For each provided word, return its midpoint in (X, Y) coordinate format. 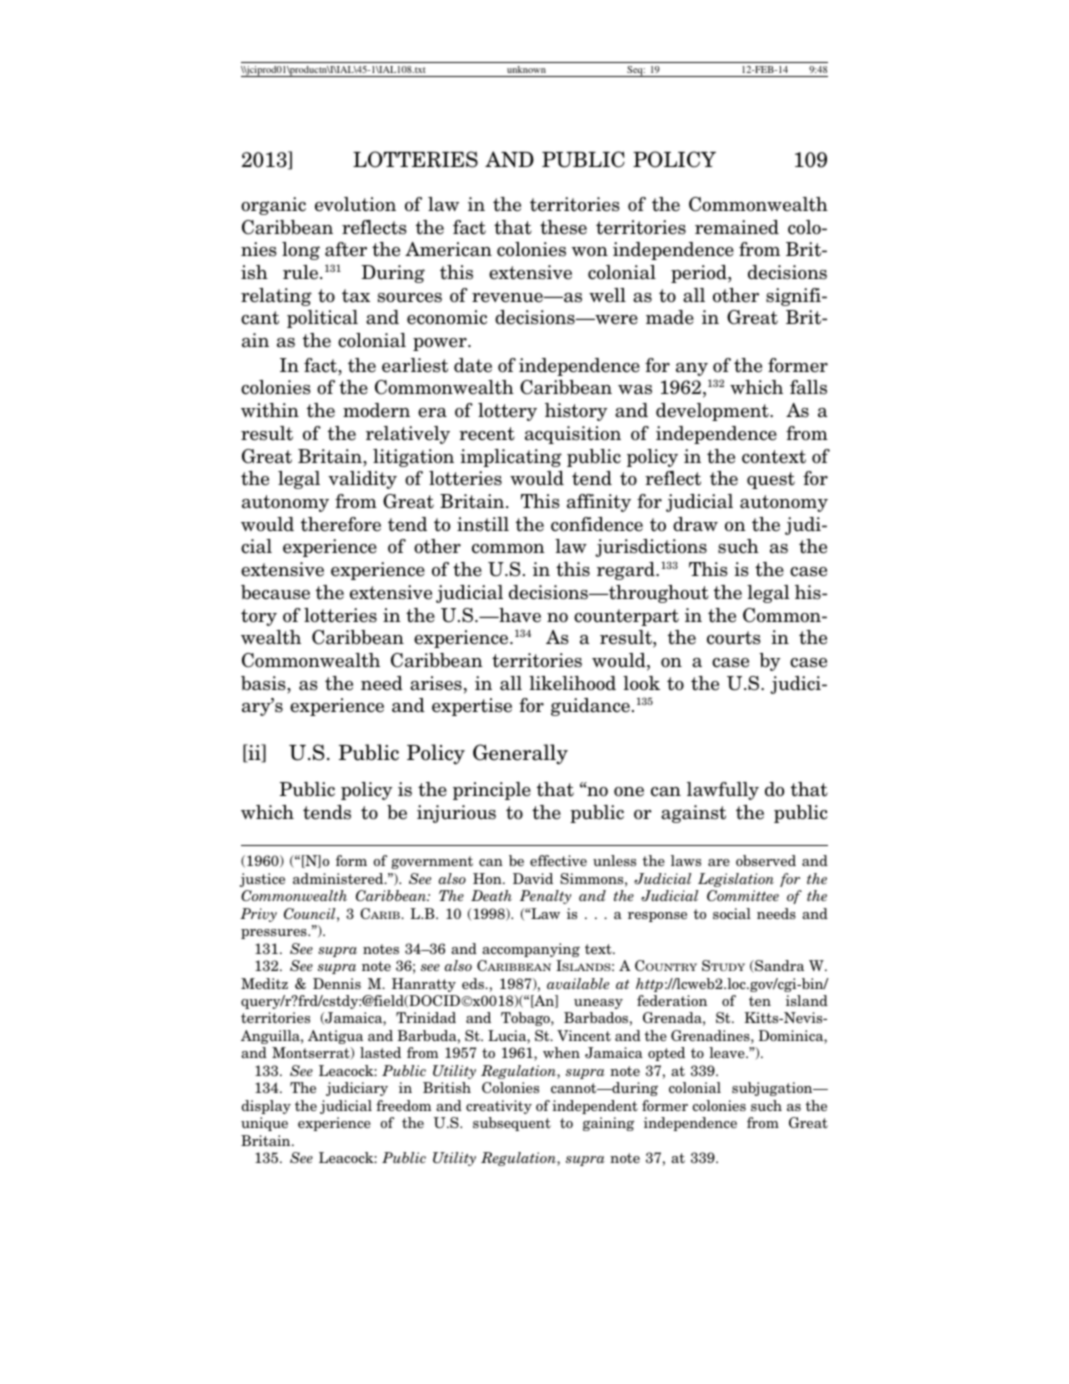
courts (734, 638)
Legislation (736, 880)
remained (737, 227)
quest (771, 480)
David (533, 878)
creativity (499, 1107)
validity (362, 480)
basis (264, 683)
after (346, 249)
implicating (511, 458)
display (266, 1107)
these (563, 227)
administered (339, 878)
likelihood (572, 683)
